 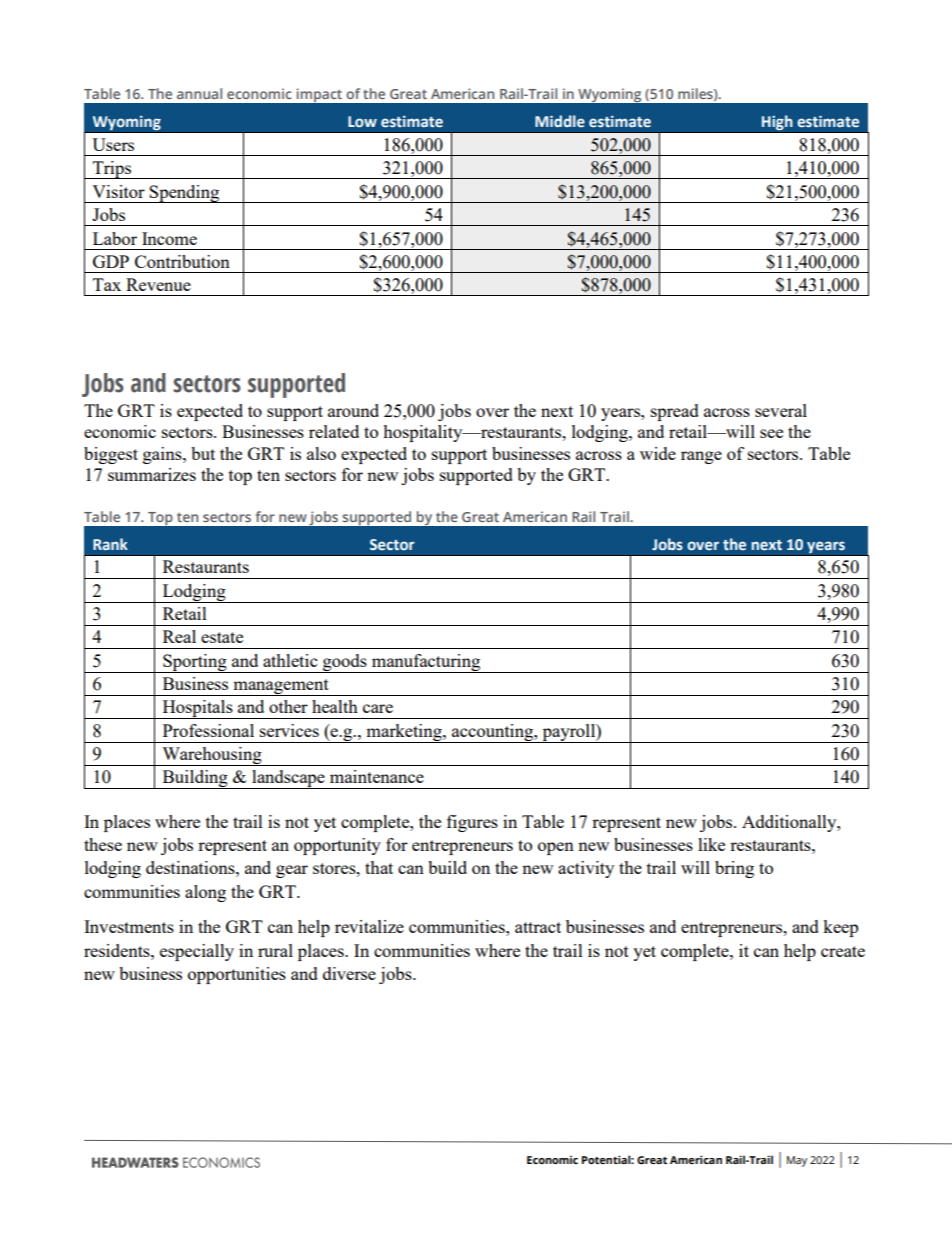 What do you see at coordinates (353, 410) in the document?
I see `around` at bounding box center [353, 410].
